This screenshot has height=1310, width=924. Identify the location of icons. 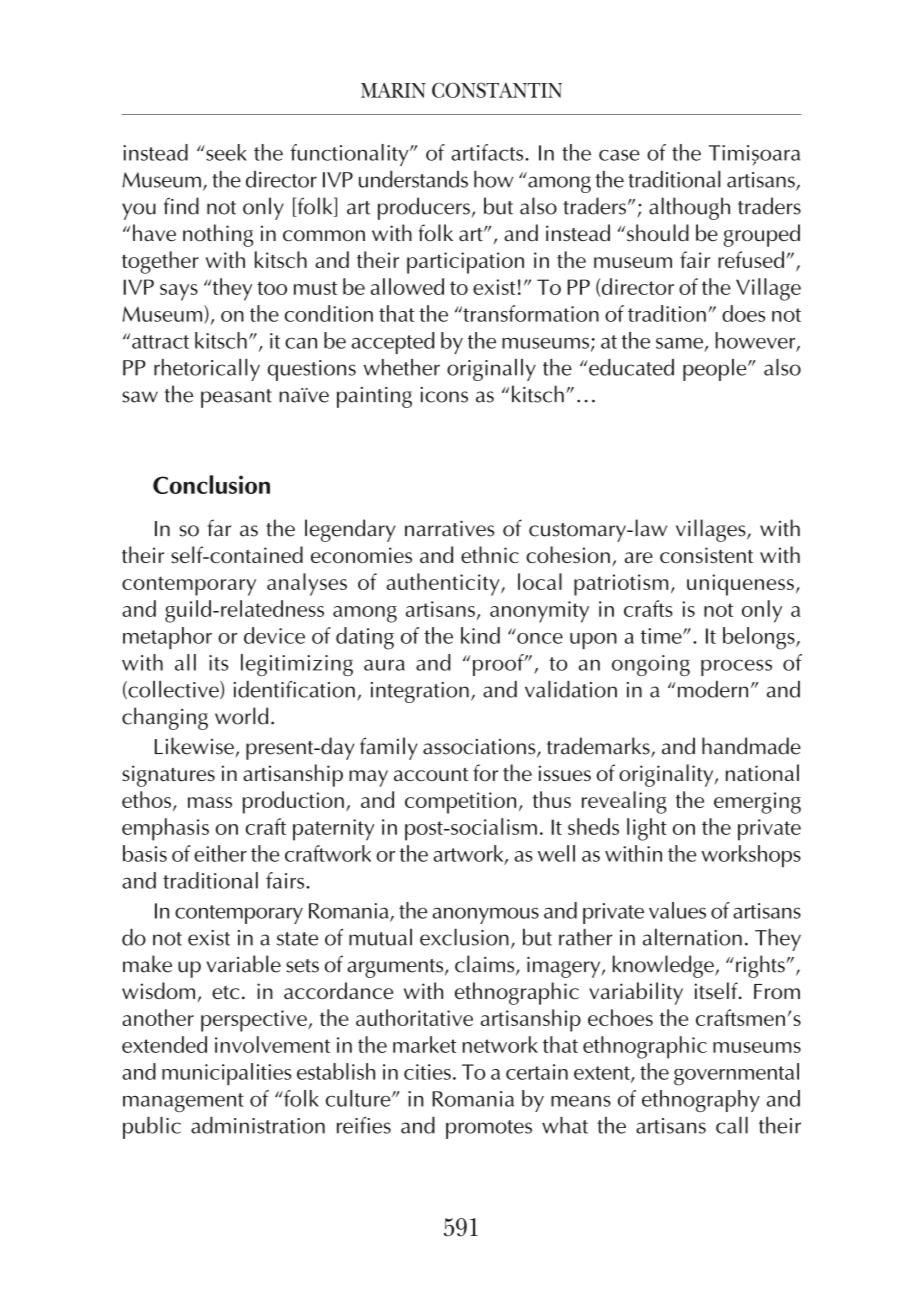
(444, 395).
